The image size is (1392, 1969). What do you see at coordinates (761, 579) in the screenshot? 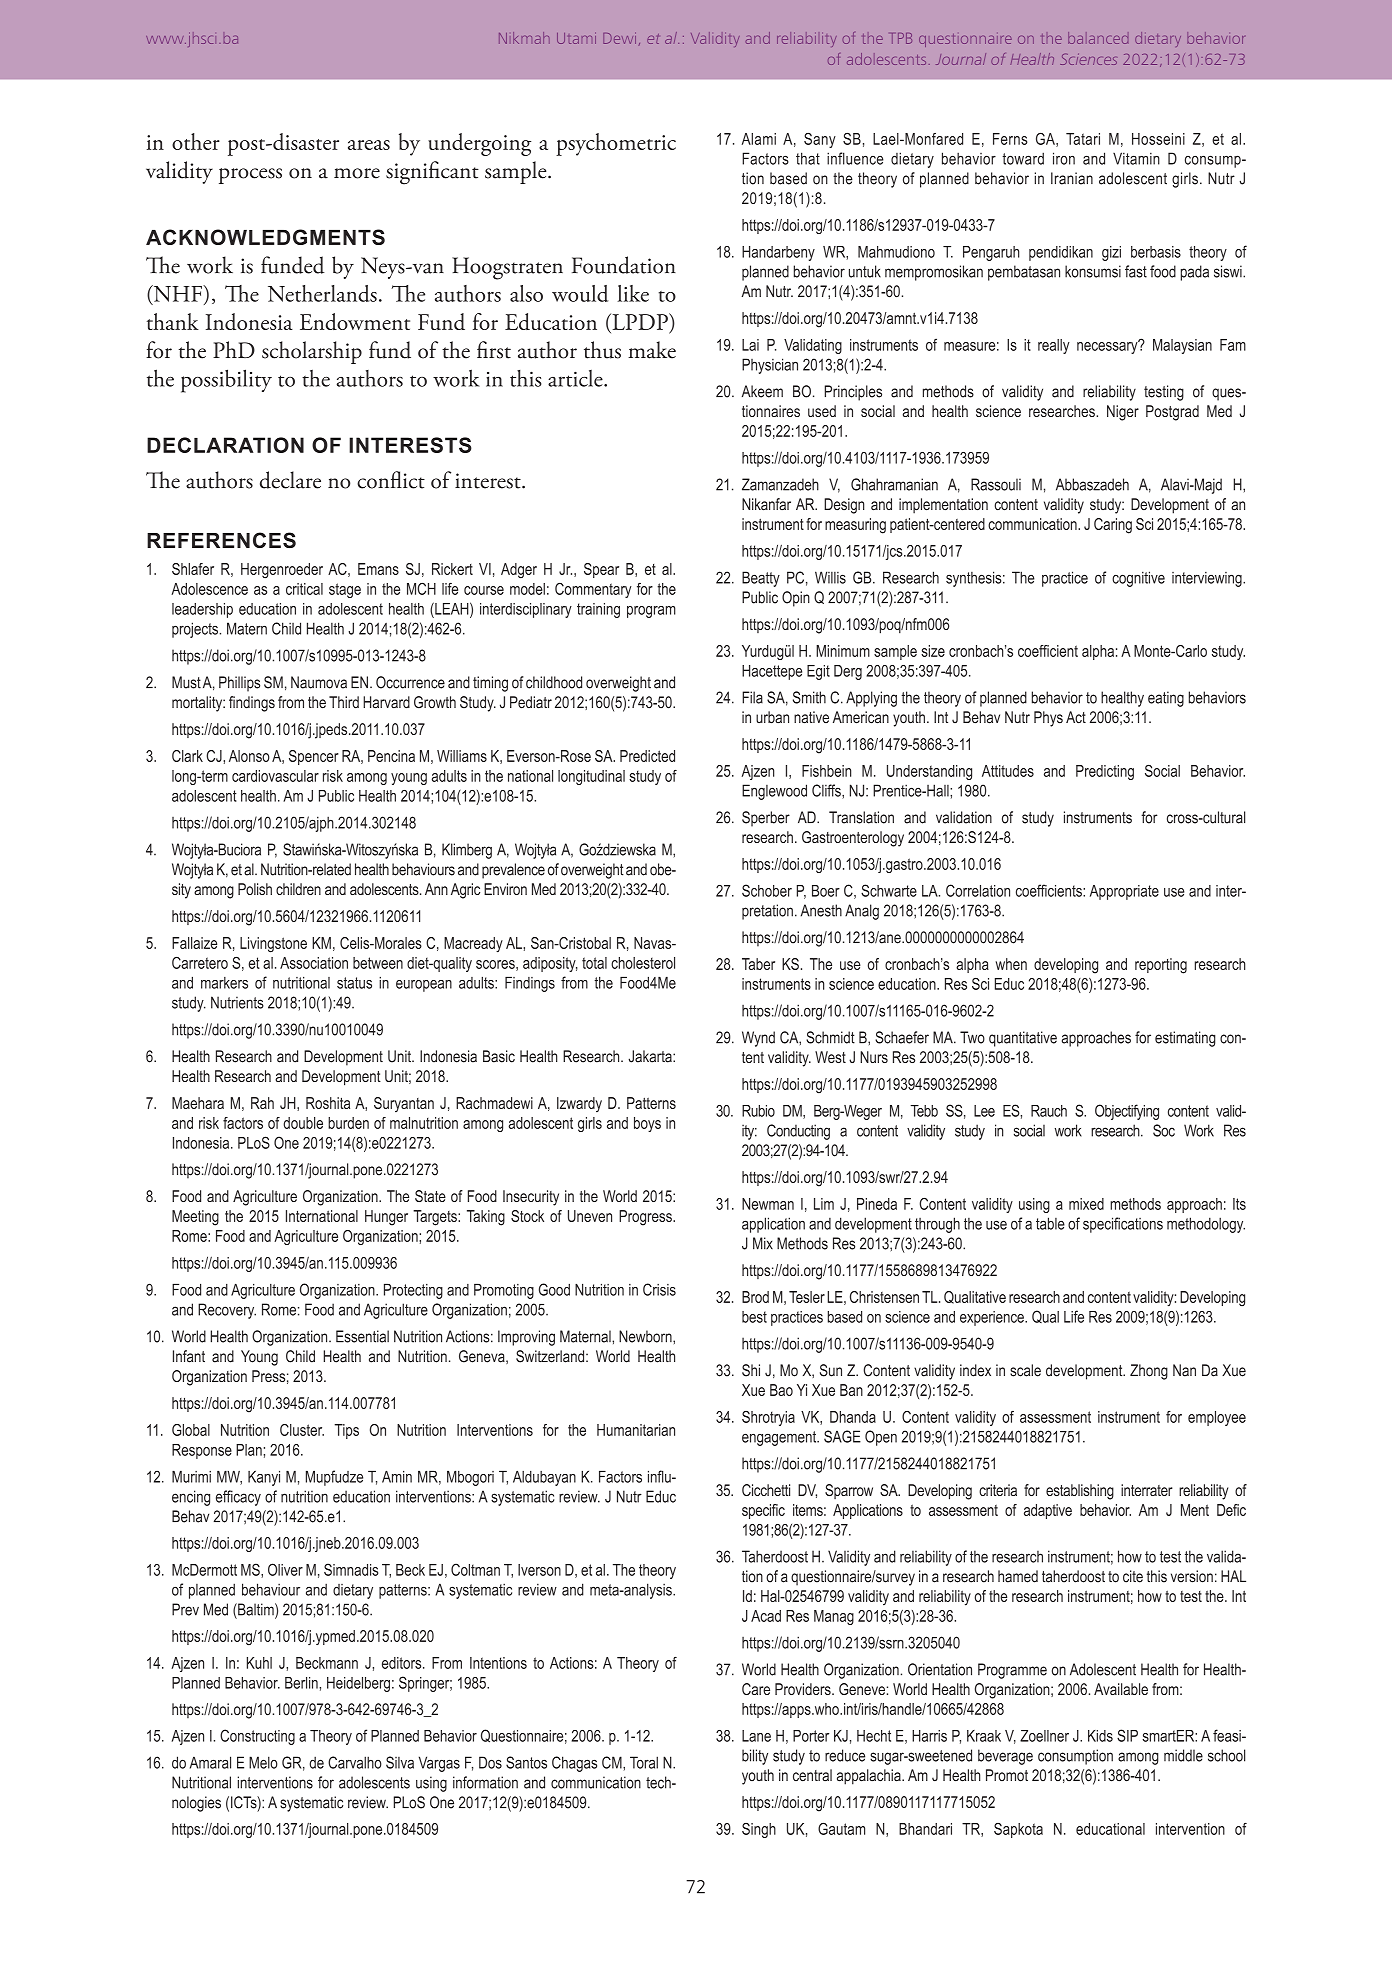
I see `Beatty` at bounding box center [761, 579].
